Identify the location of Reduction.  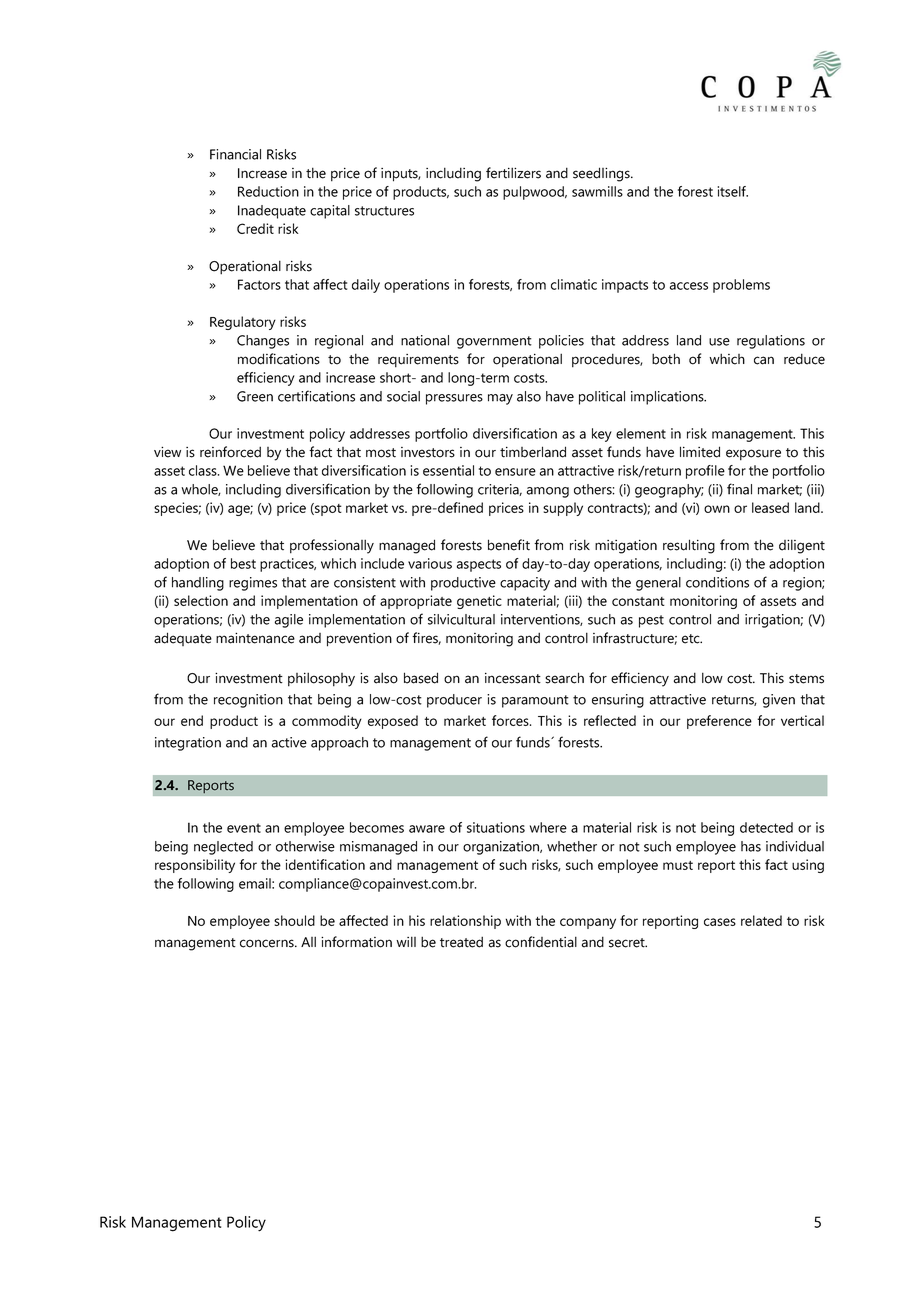
(268, 191).
